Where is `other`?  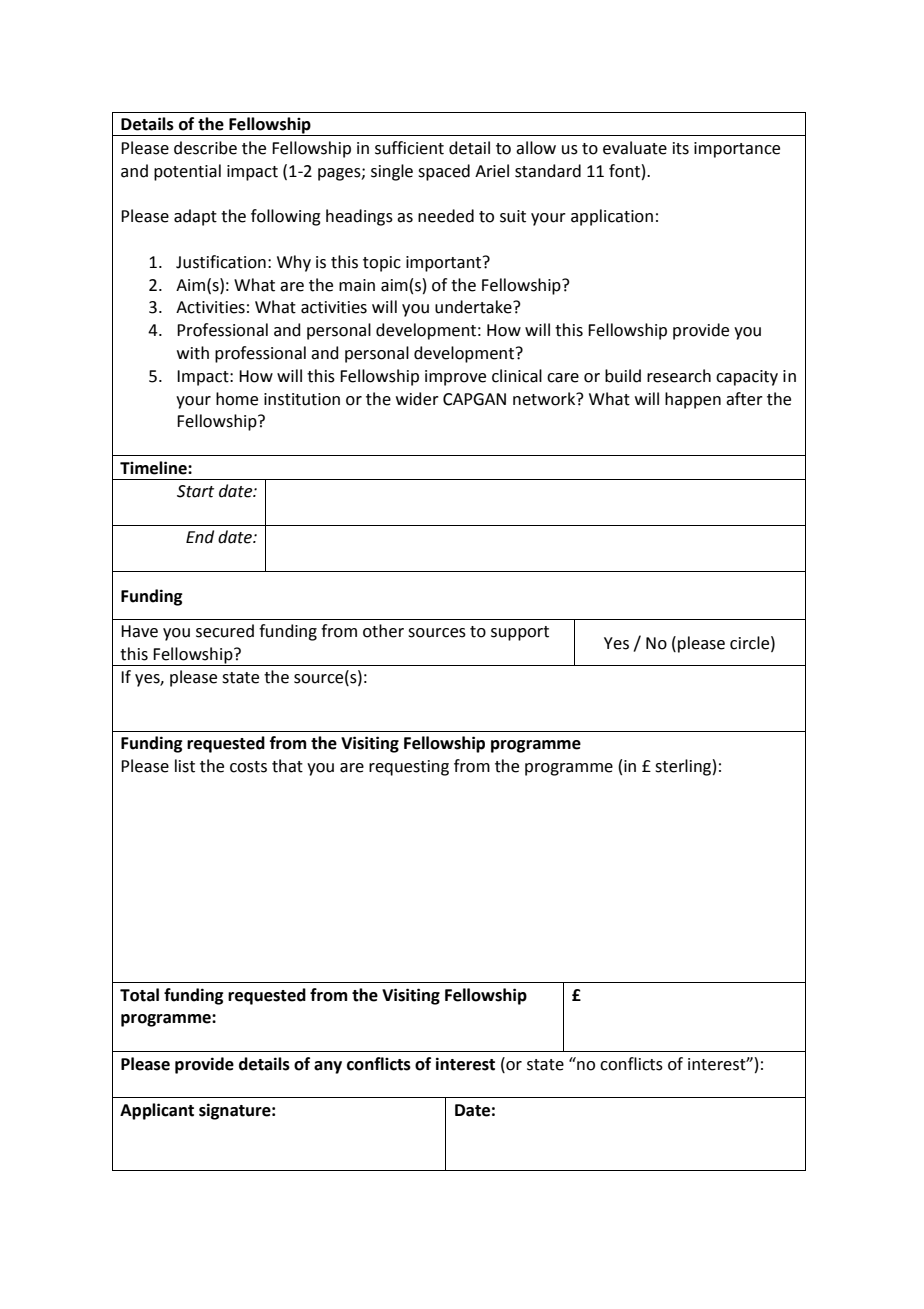 other is located at coordinates (383, 631).
